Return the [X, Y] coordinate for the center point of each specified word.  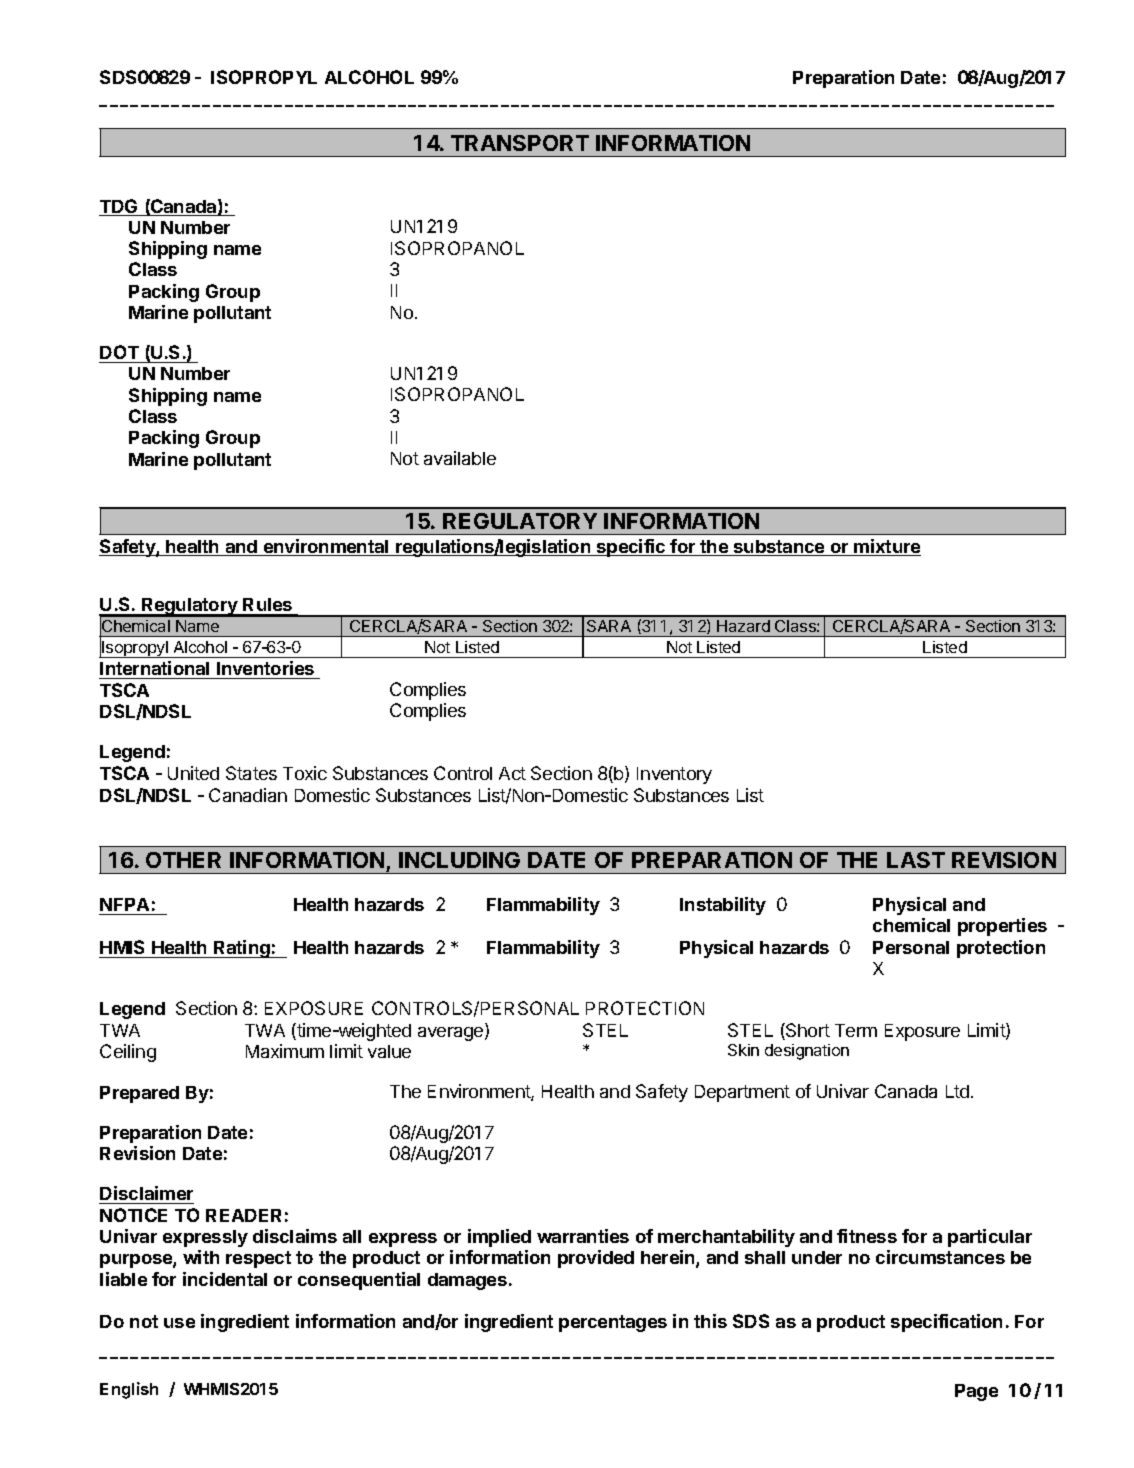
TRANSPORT [520, 143]
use [179, 1323]
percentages [613, 1323]
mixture [887, 547]
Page [976, 1392]
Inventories [265, 668]
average [452, 1034]
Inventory [674, 775]
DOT [119, 352]
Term [856, 1030]
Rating [242, 949]
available [460, 458]
